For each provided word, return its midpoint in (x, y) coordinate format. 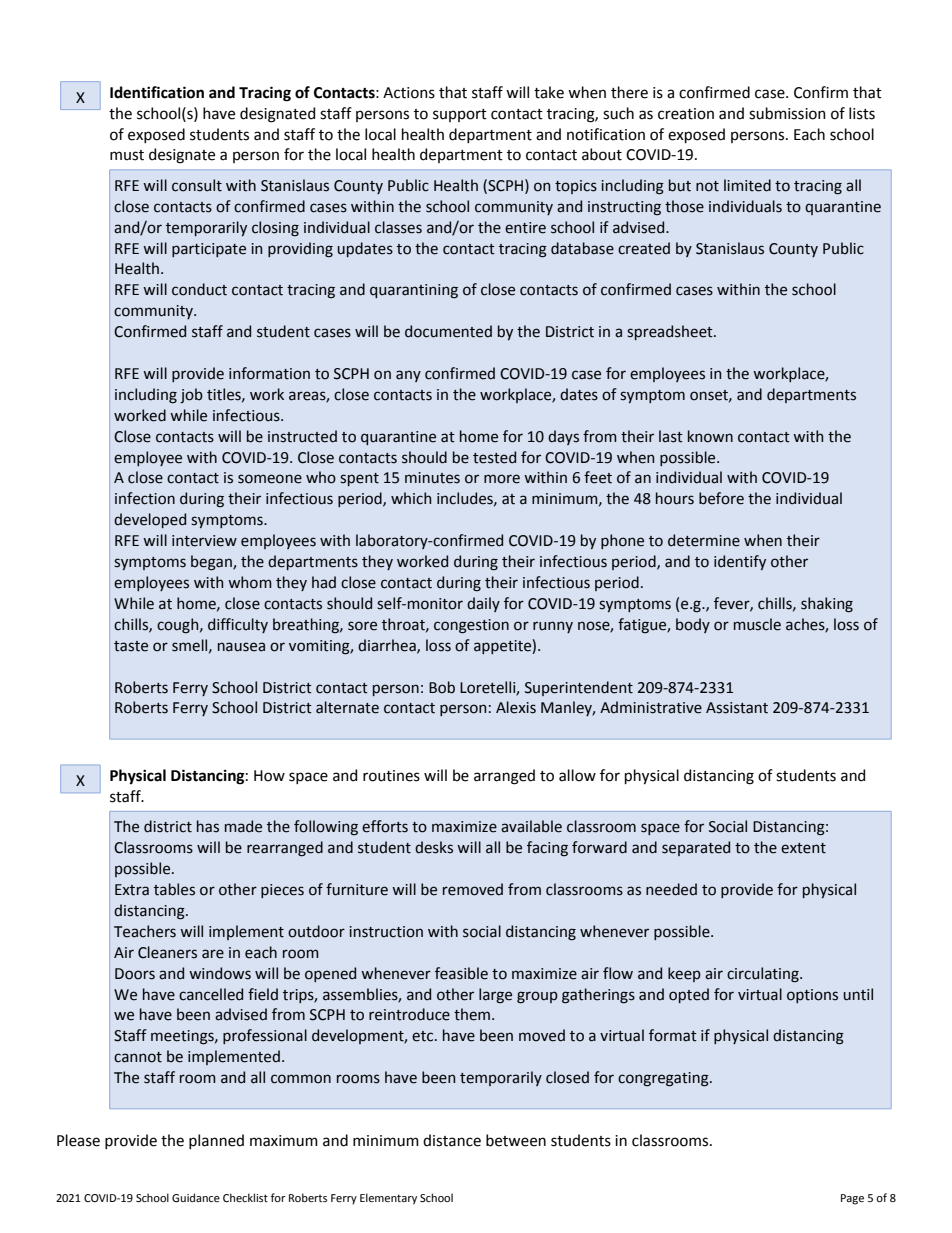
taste (131, 646)
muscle (757, 624)
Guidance (196, 1197)
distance (452, 1140)
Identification (157, 92)
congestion (471, 626)
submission (787, 113)
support (460, 115)
